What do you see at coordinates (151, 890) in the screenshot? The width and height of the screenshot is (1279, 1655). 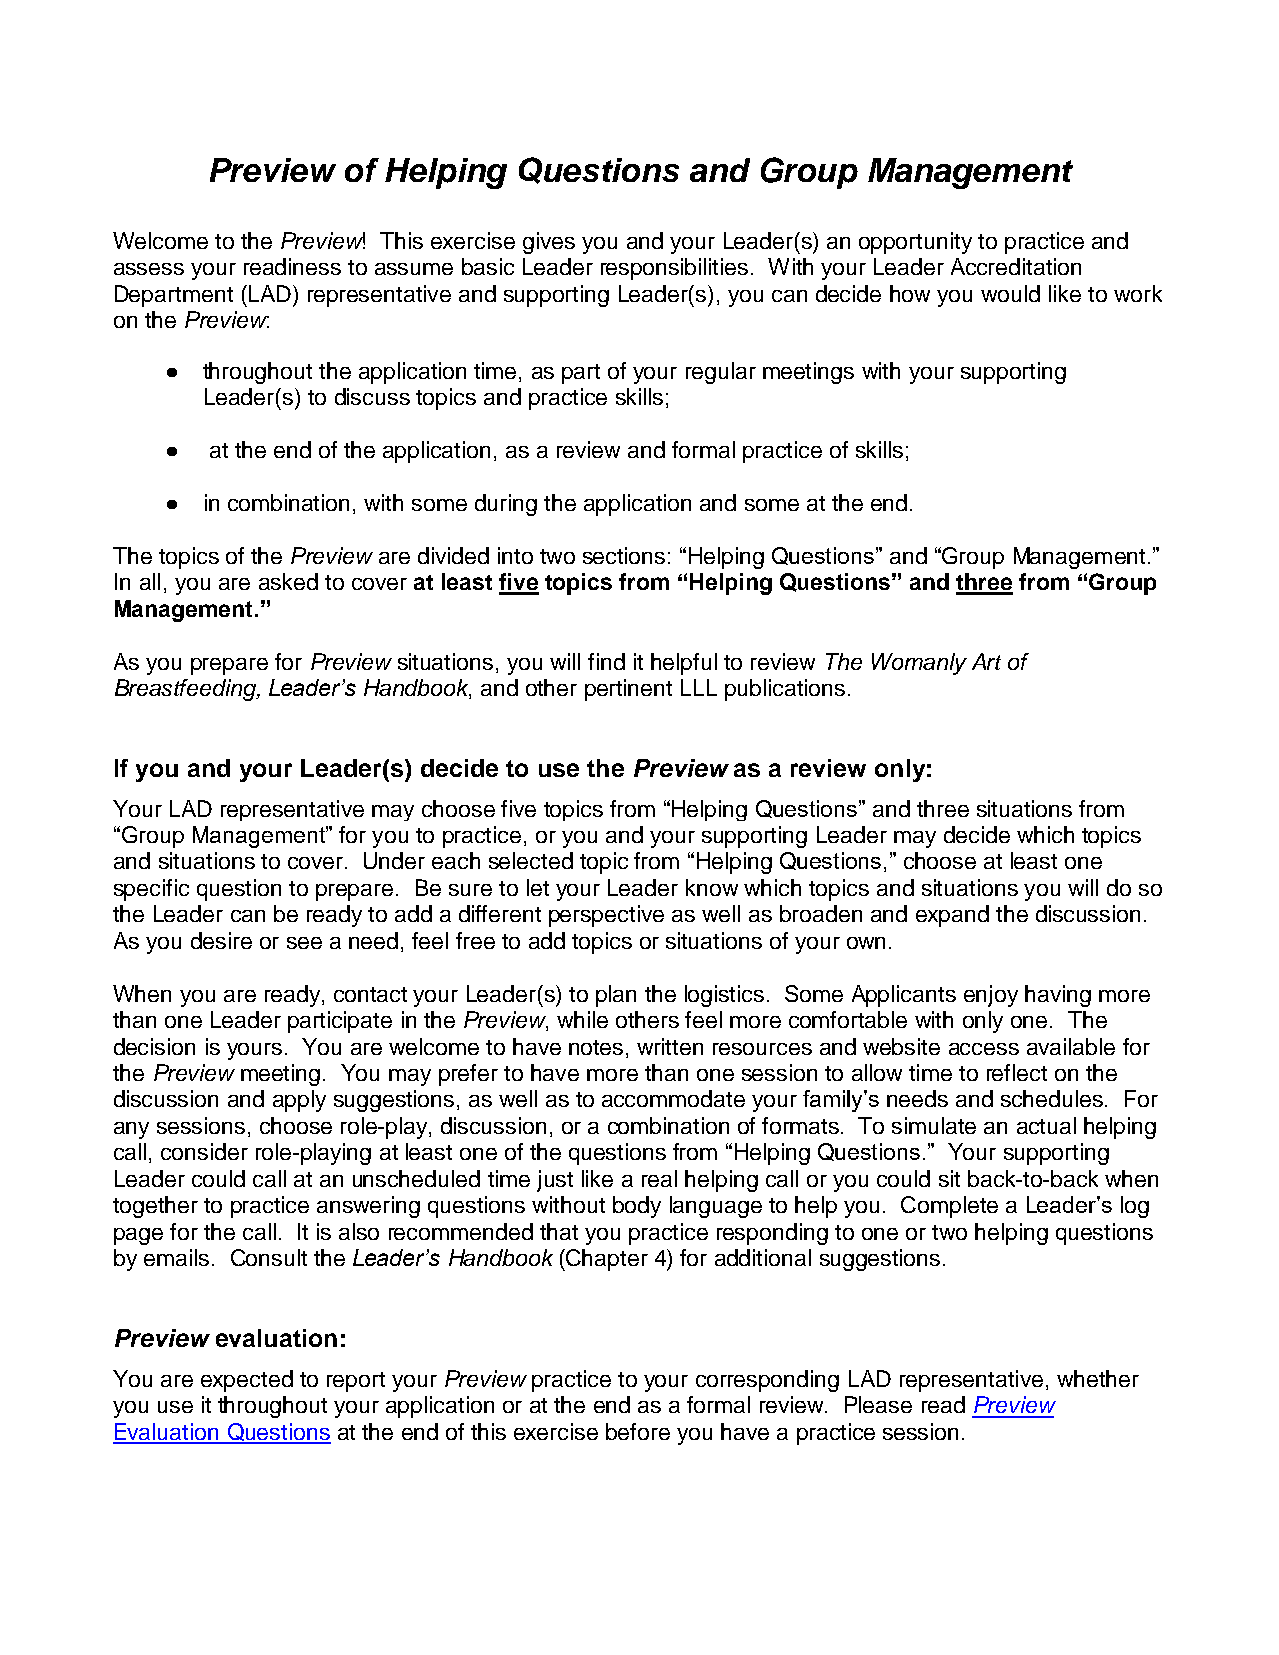 I see `specific` at bounding box center [151, 890].
